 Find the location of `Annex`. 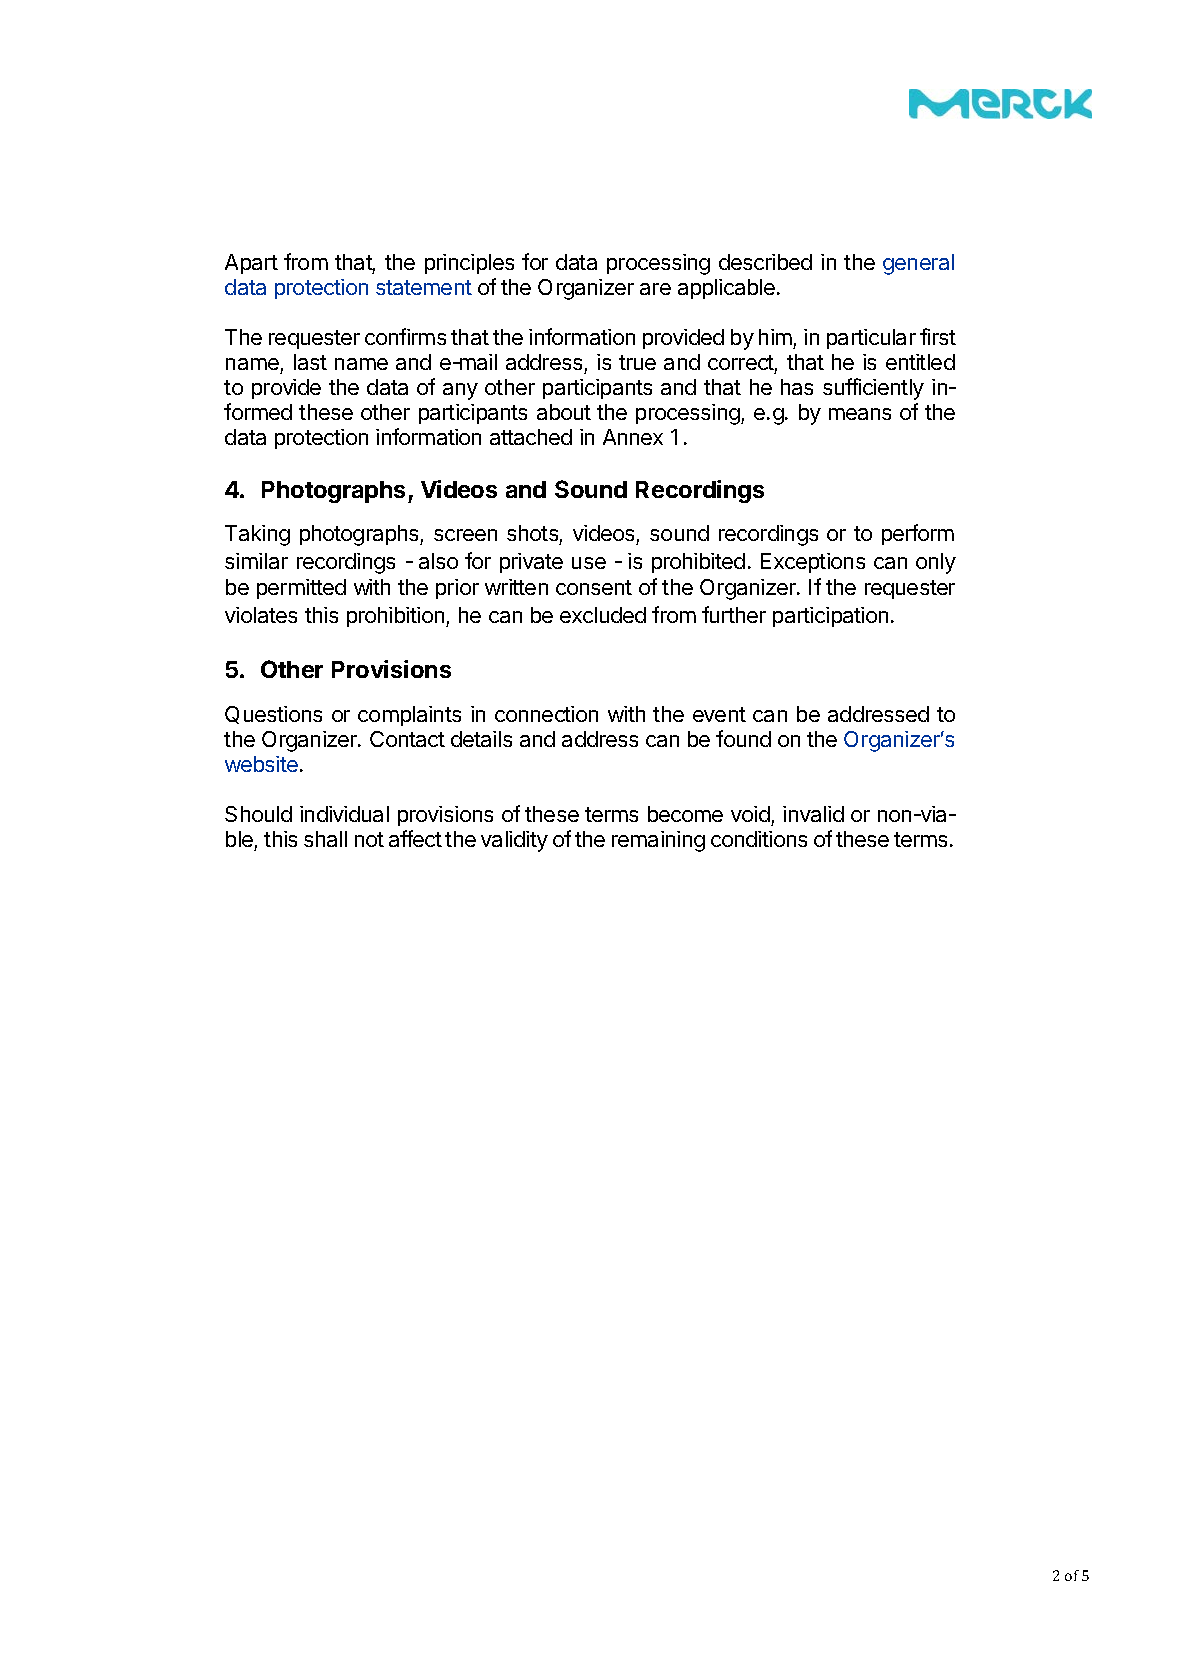

Annex is located at coordinates (633, 437).
